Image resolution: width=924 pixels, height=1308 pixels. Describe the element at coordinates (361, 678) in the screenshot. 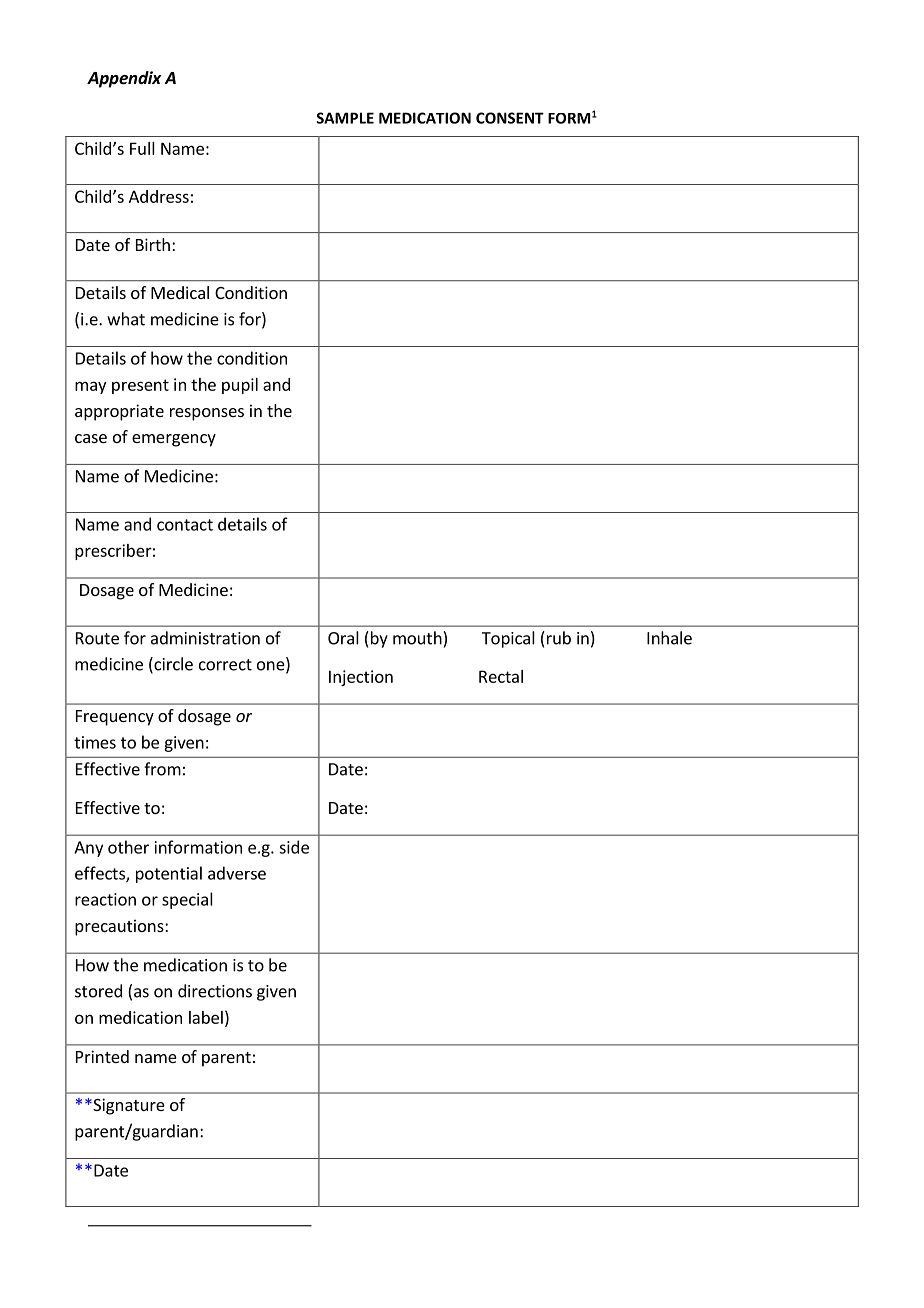

I see `Injection` at that location.
